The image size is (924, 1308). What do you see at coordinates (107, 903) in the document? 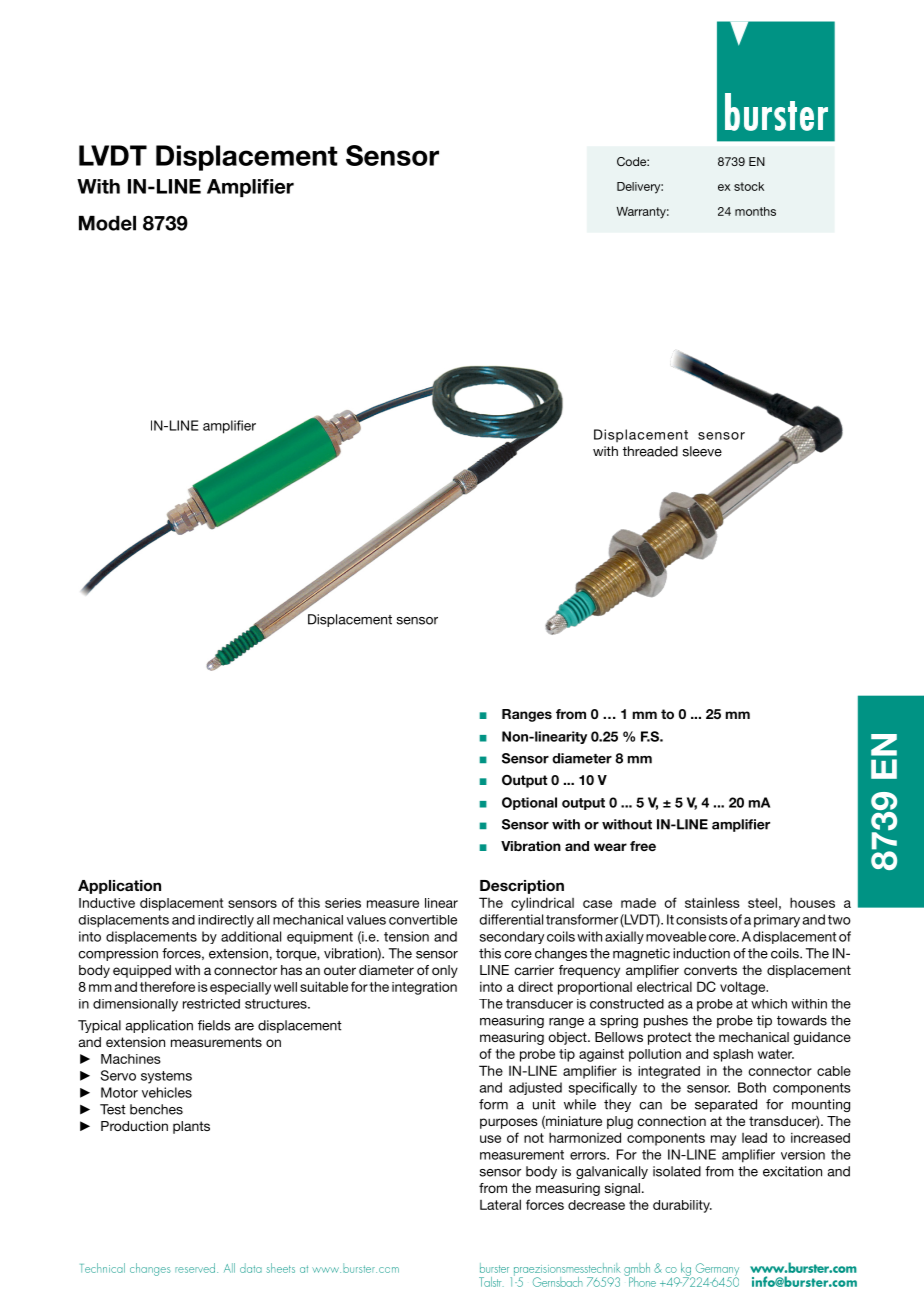
I see `Inductive` at bounding box center [107, 903].
